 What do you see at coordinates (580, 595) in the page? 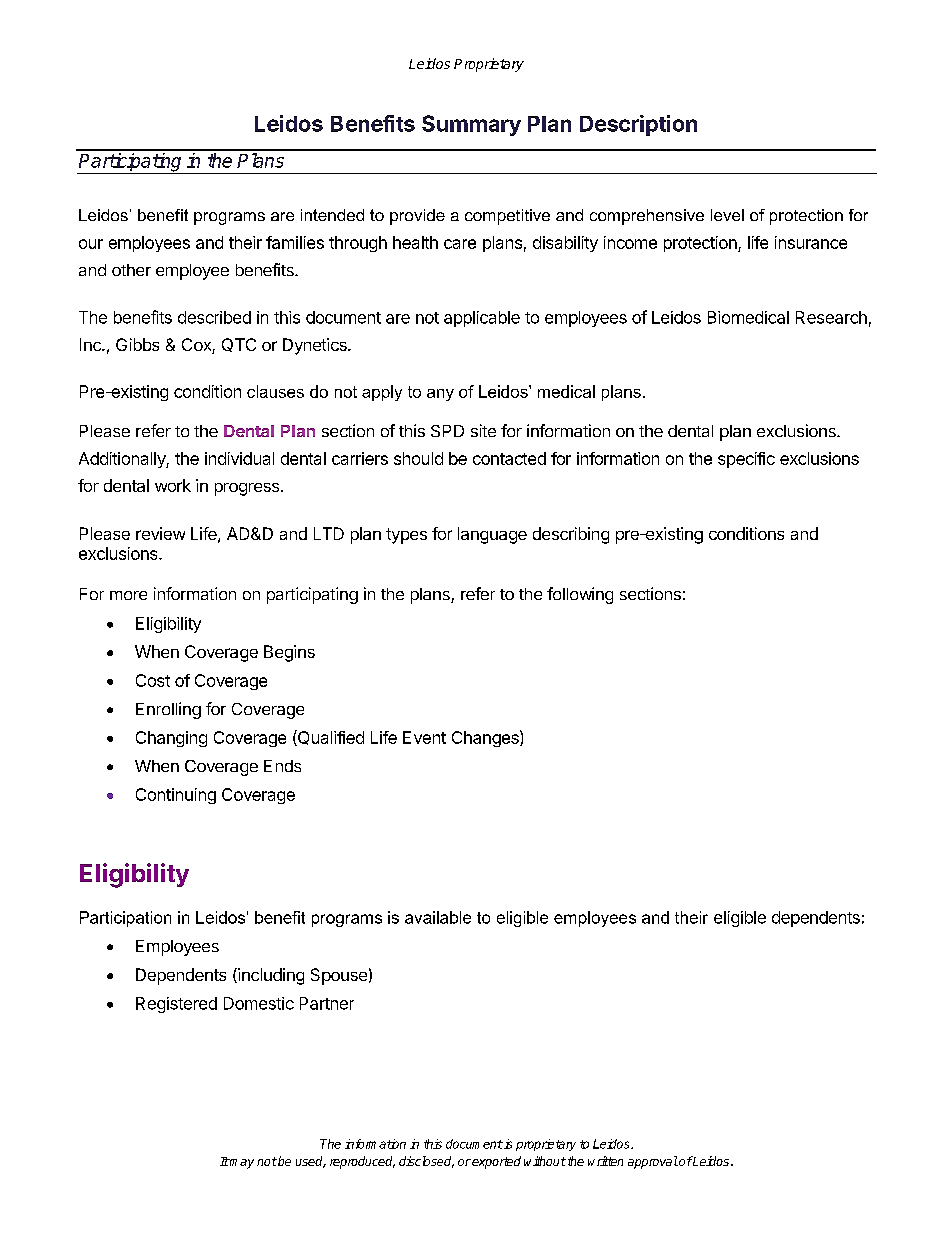
I see `following` at bounding box center [580, 595].
